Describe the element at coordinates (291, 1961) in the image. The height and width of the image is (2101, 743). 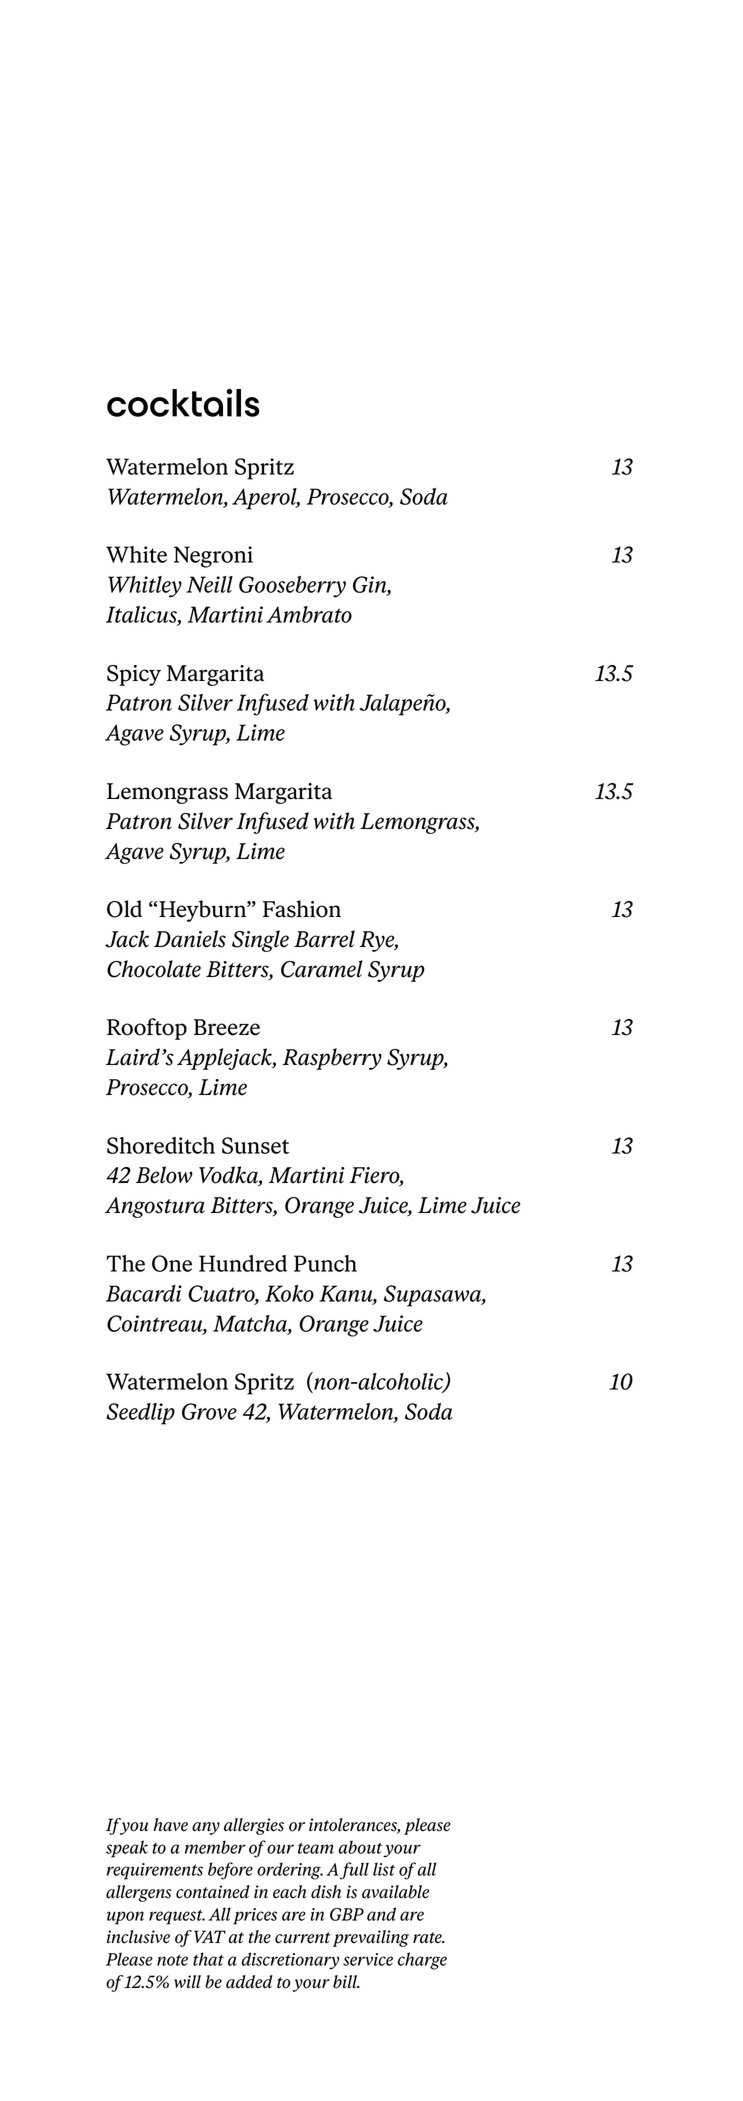
I see `discretionary` at that location.
